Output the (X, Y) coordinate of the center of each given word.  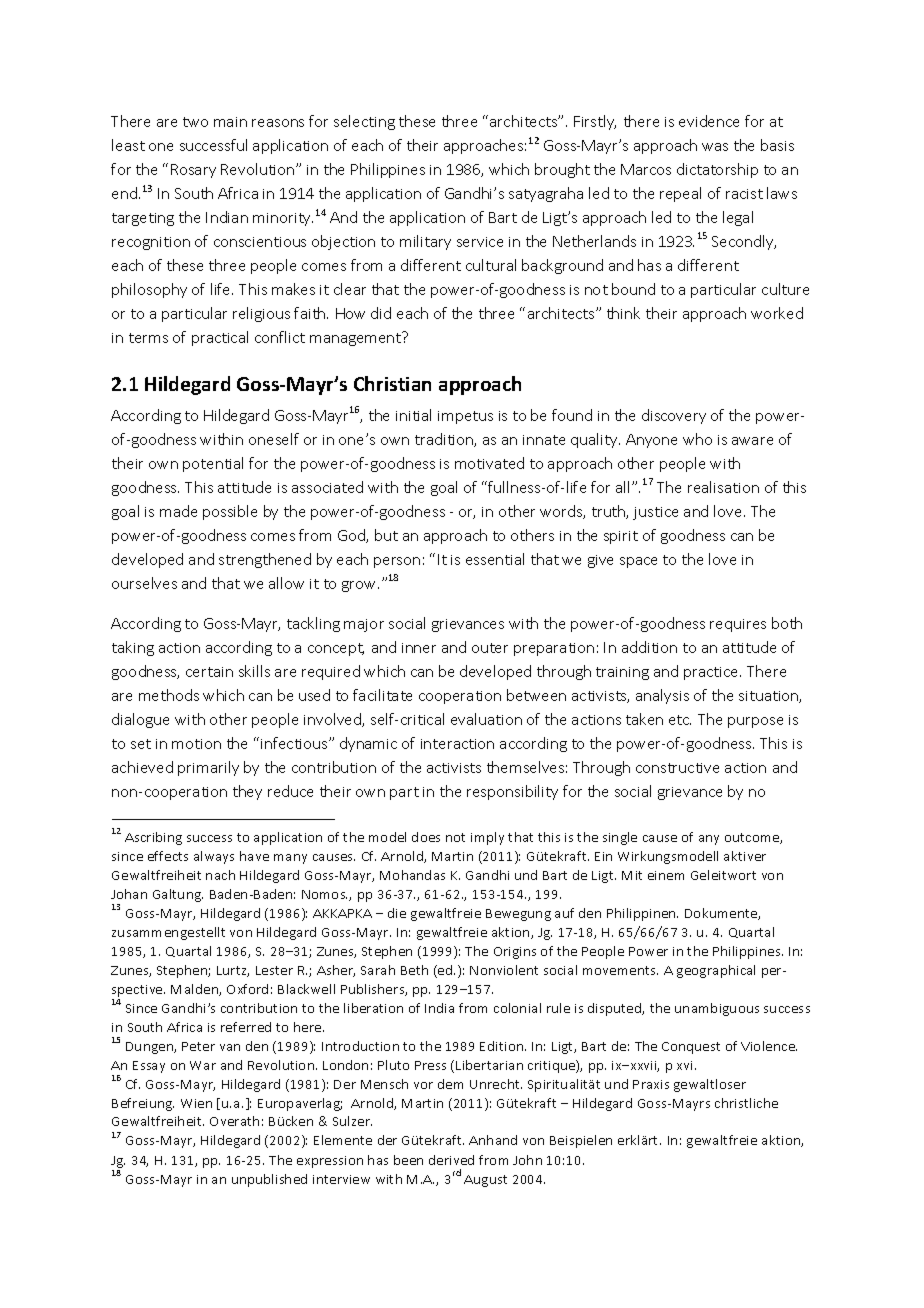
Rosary (193, 171)
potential (213, 464)
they (247, 792)
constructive (677, 768)
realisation (723, 487)
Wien (196, 1103)
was (715, 147)
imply (487, 838)
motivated (489, 463)
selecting (364, 122)
